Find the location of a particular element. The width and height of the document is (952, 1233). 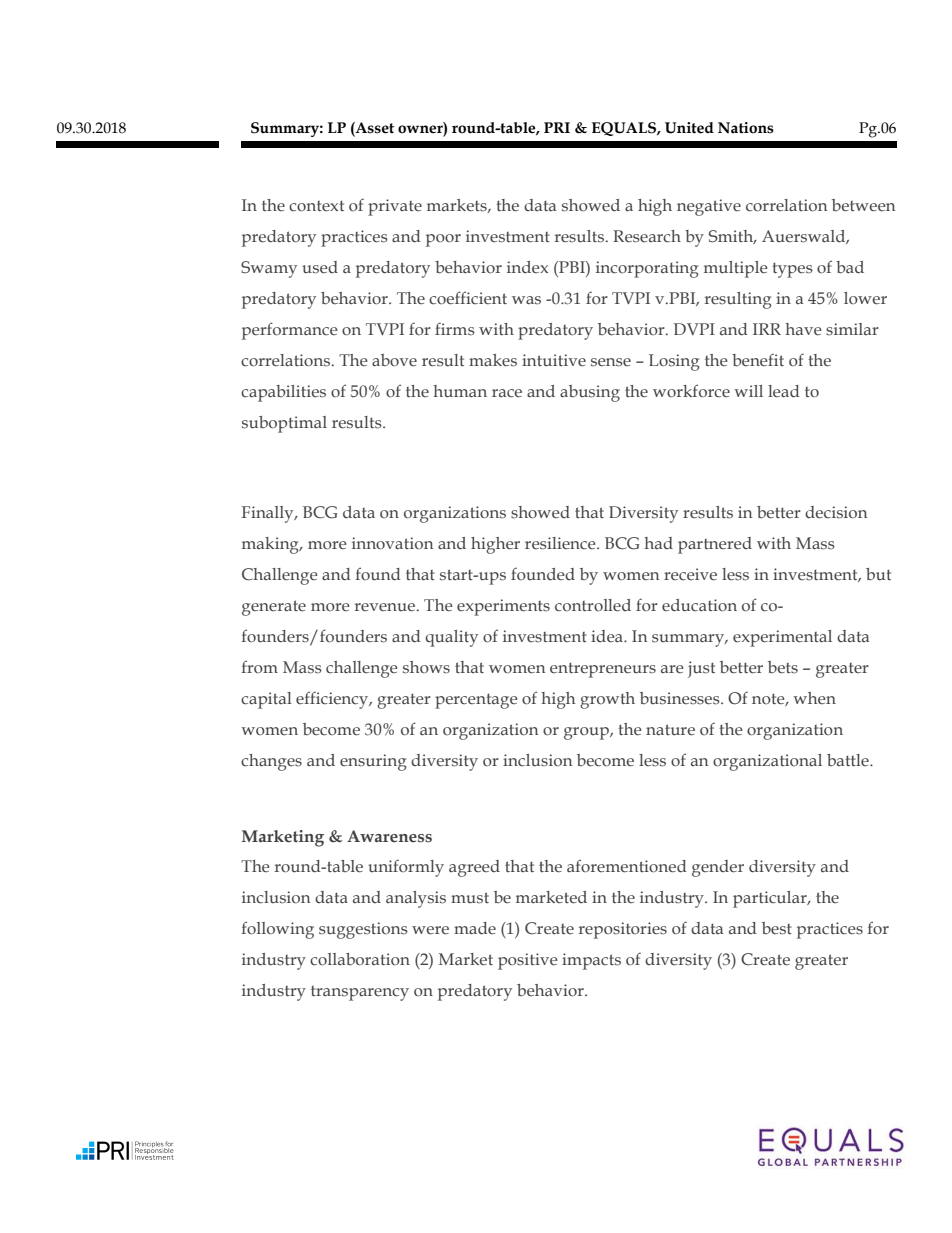

have is located at coordinates (803, 329).
